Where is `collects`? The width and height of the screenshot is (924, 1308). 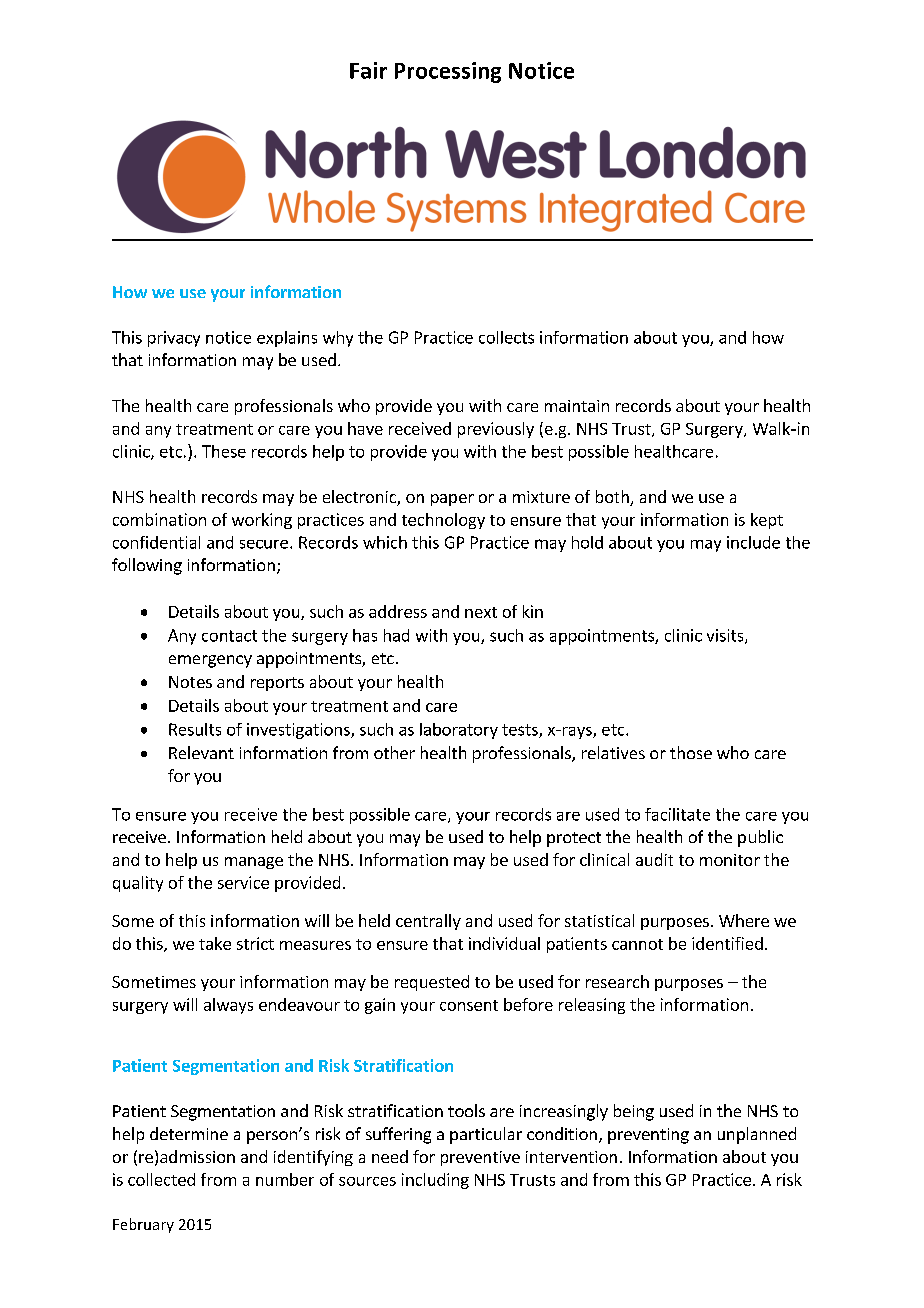 collects is located at coordinates (506, 337).
